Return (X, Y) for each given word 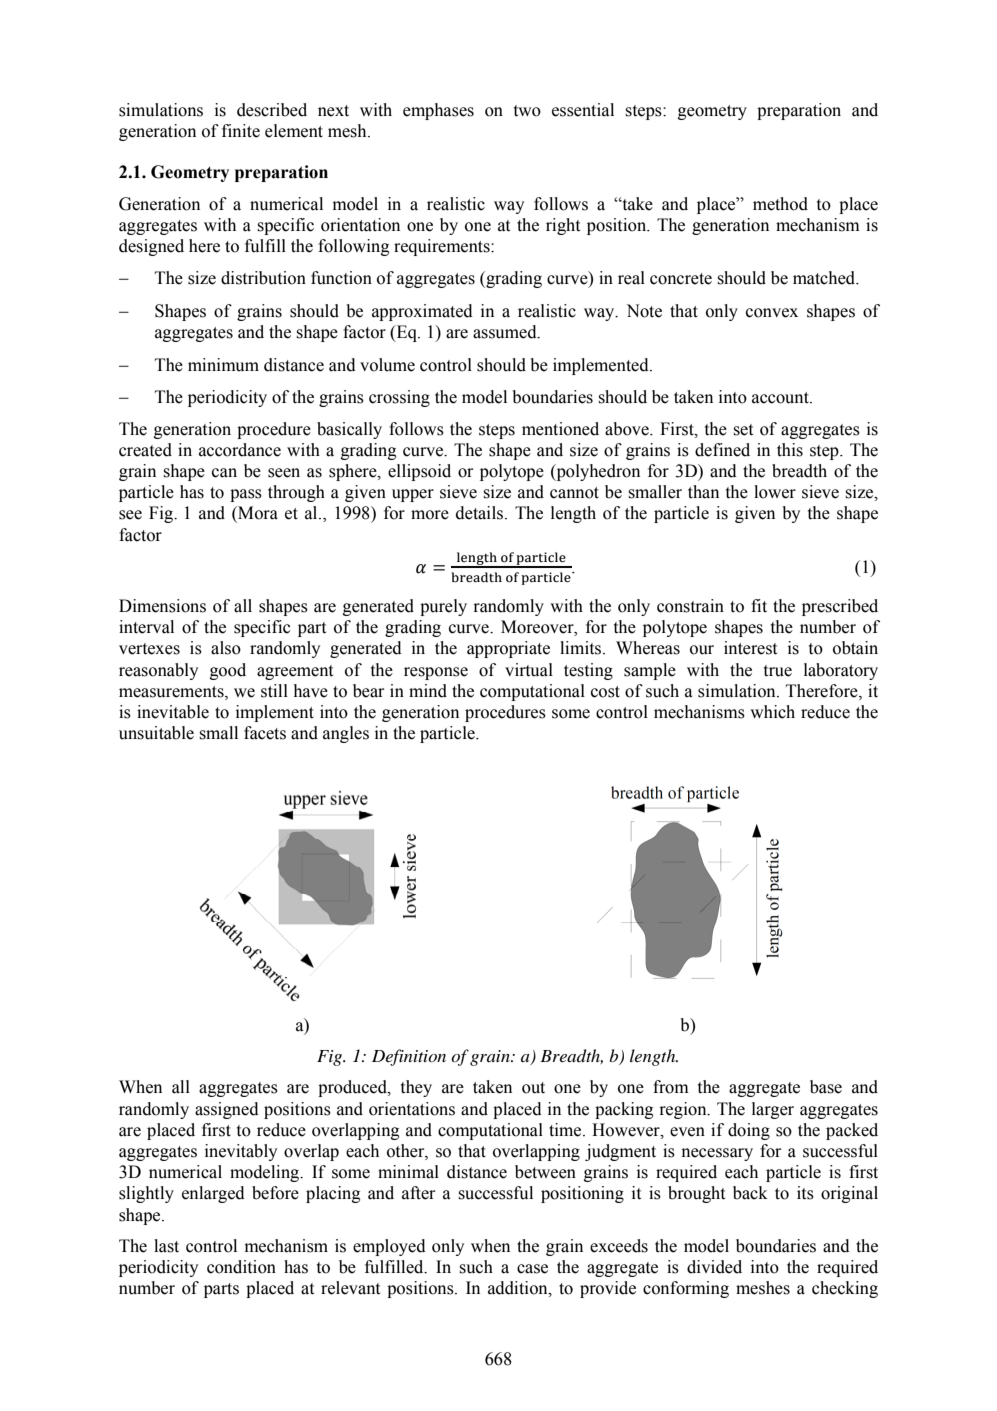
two (527, 111)
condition (241, 1267)
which (772, 712)
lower (775, 492)
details (481, 513)
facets (265, 733)
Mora (257, 513)
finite (241, 131)
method (780, 204)
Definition (409, 1057)
